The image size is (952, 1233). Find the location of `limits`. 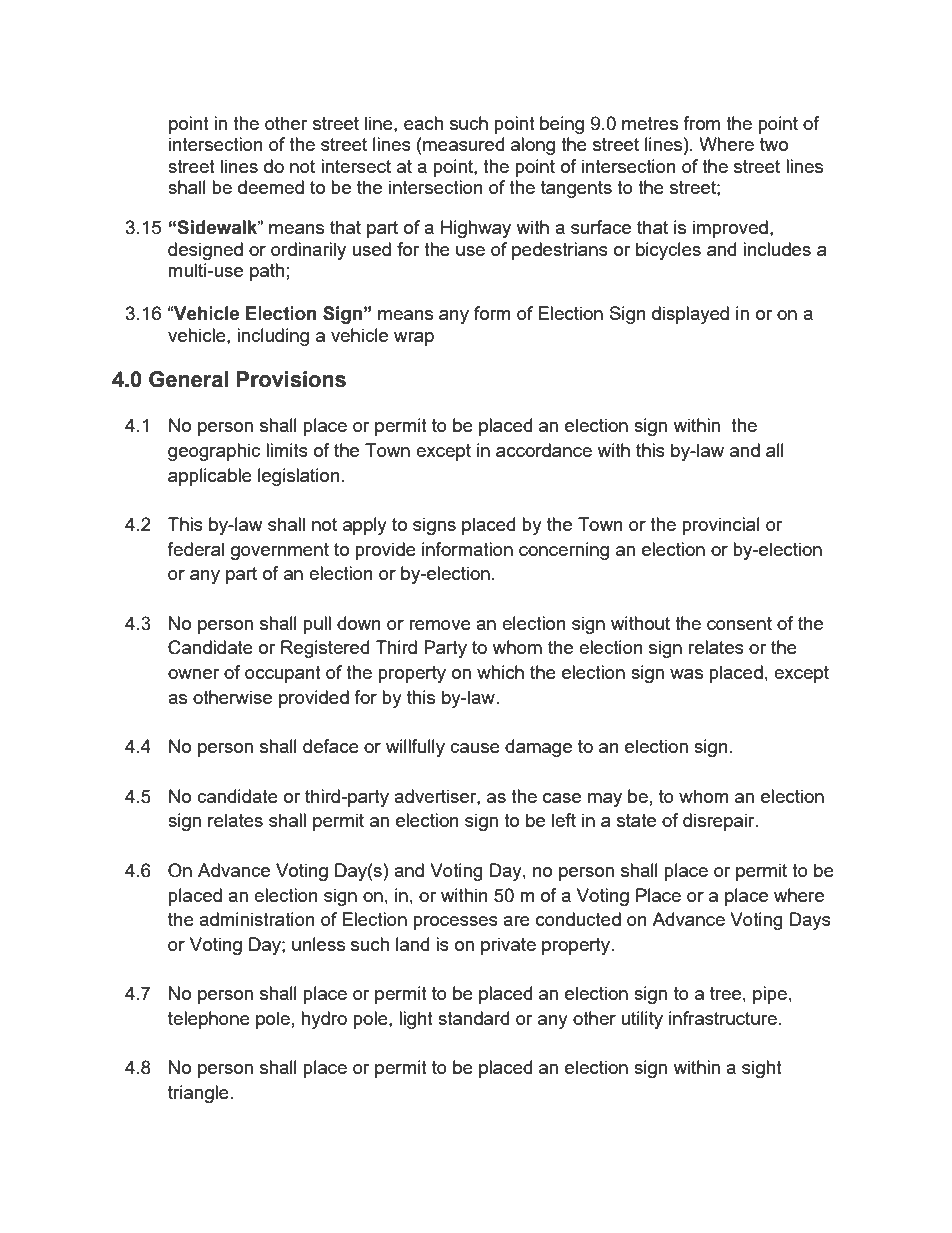

limits is located at coordinates (287, 450).
